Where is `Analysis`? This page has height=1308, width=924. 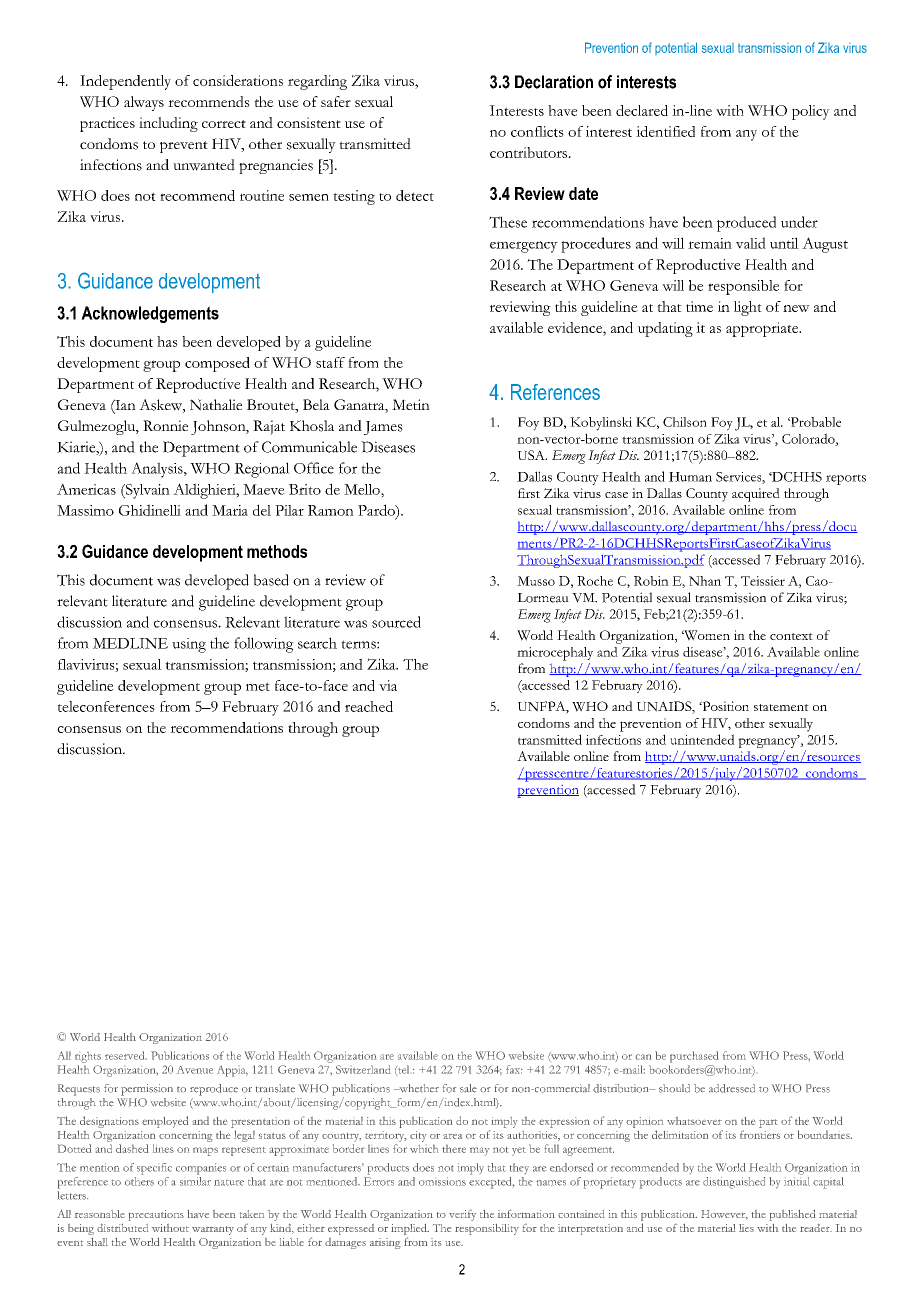
Analysis is located at coordinates (158, 470).
